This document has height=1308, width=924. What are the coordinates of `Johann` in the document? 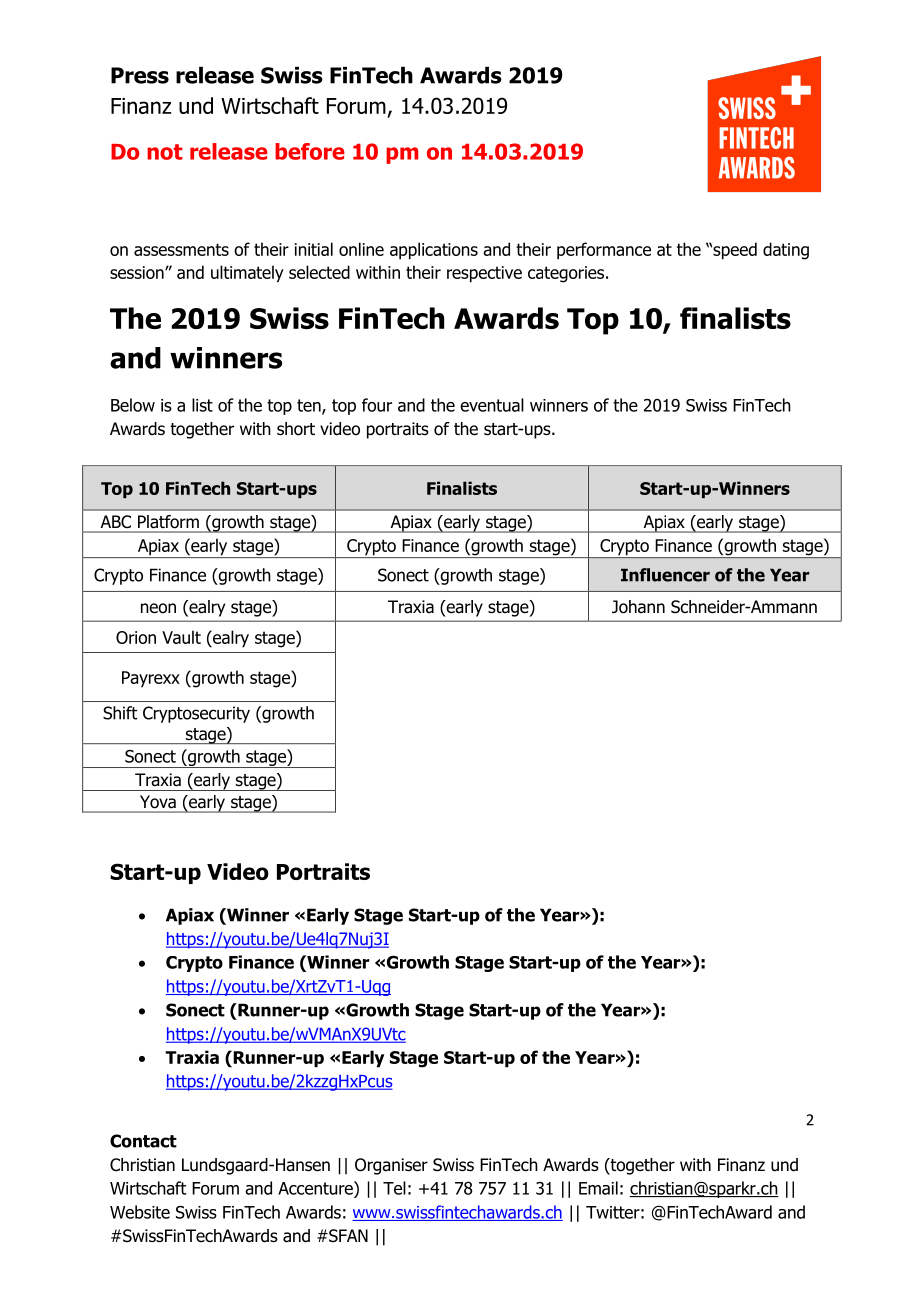 It's located at (638, 607).
